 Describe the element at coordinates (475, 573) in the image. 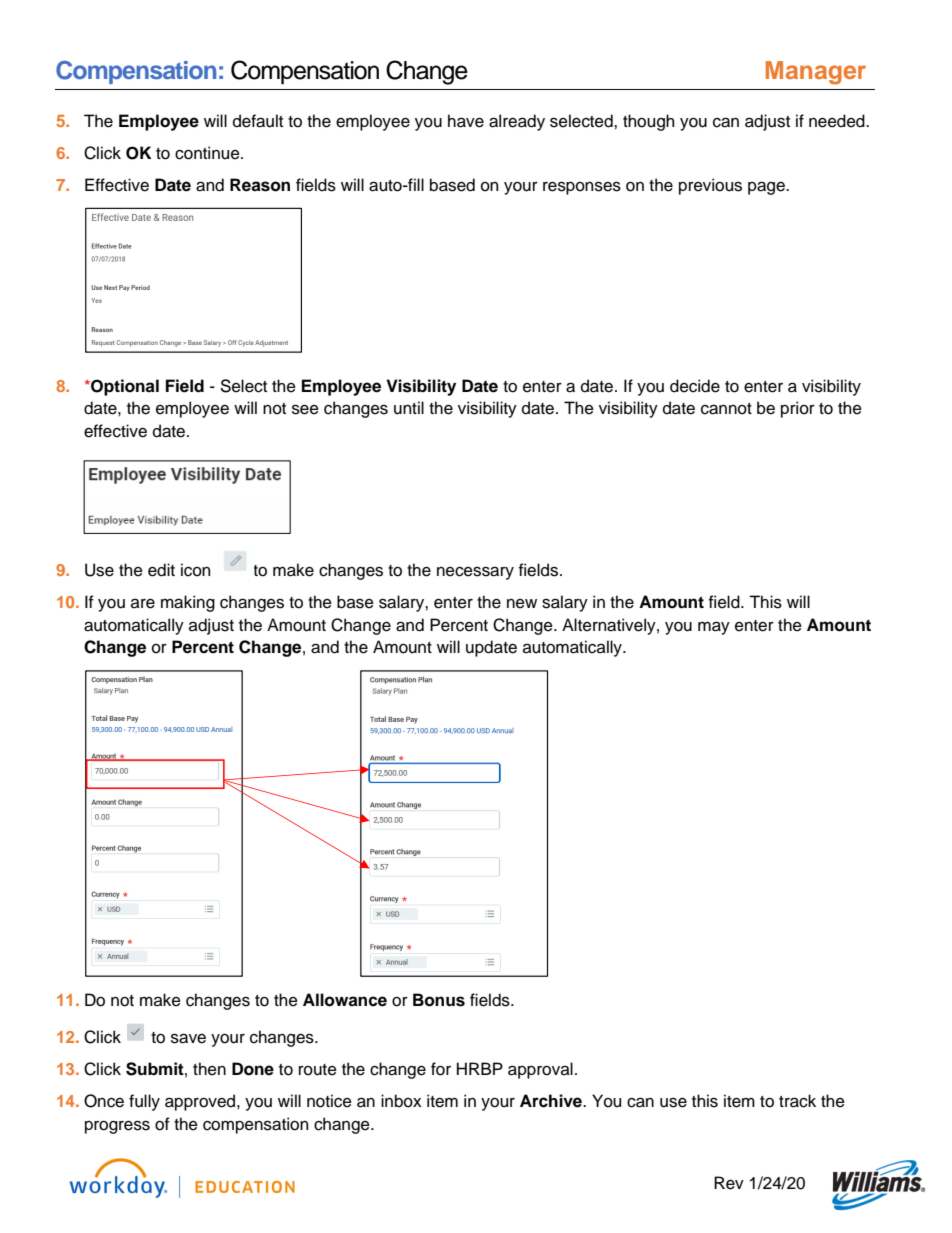

I see `necessary` at that location.
